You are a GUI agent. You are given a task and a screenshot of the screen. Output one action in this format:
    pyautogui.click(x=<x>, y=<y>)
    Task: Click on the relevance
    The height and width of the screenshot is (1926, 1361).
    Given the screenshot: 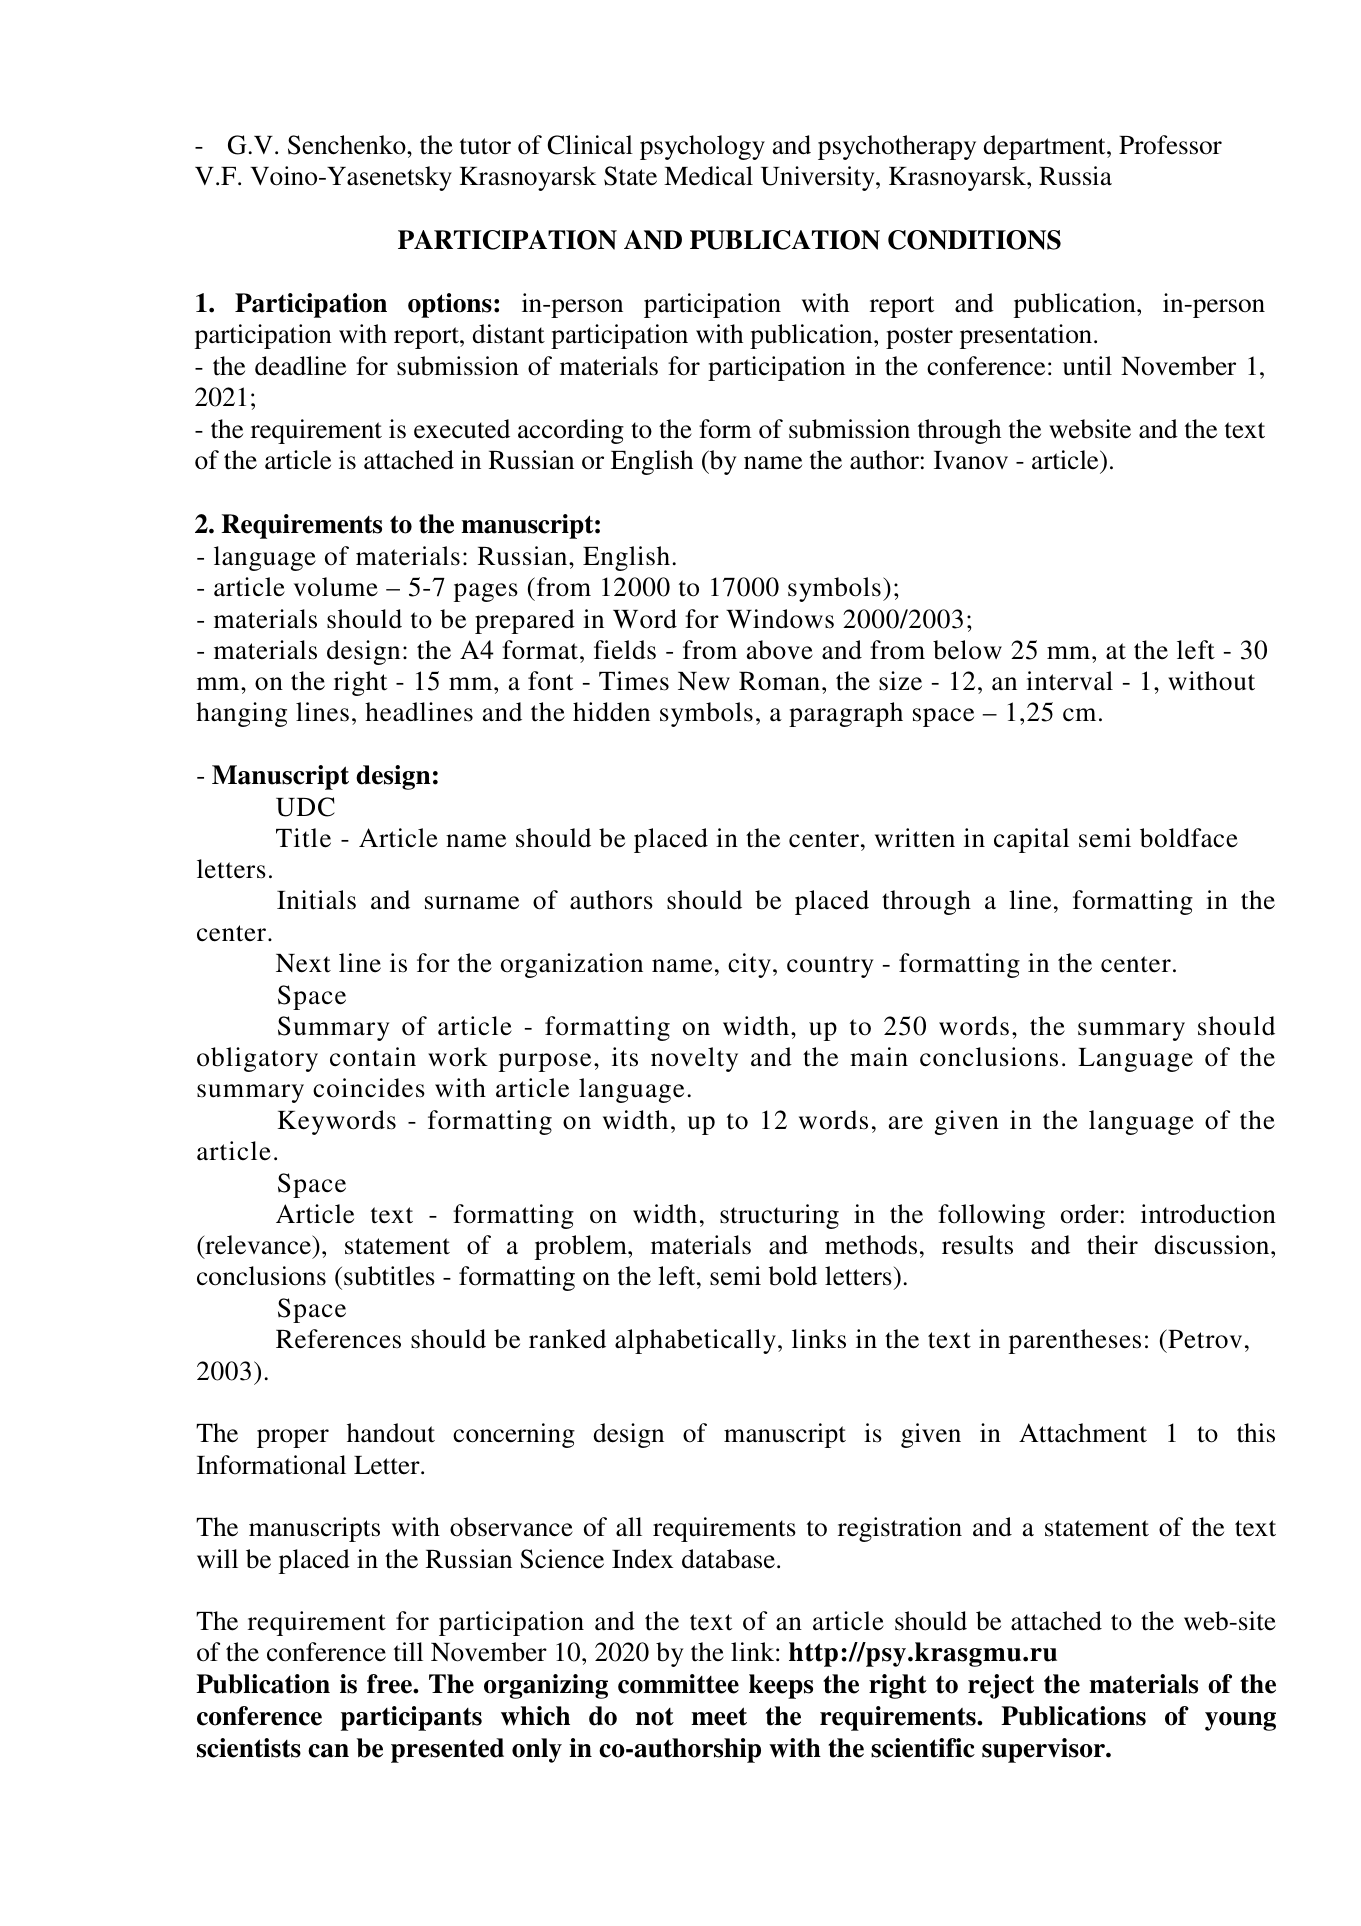 What is the action you would take?
    pyautogui.click(x=258, y=1246)
